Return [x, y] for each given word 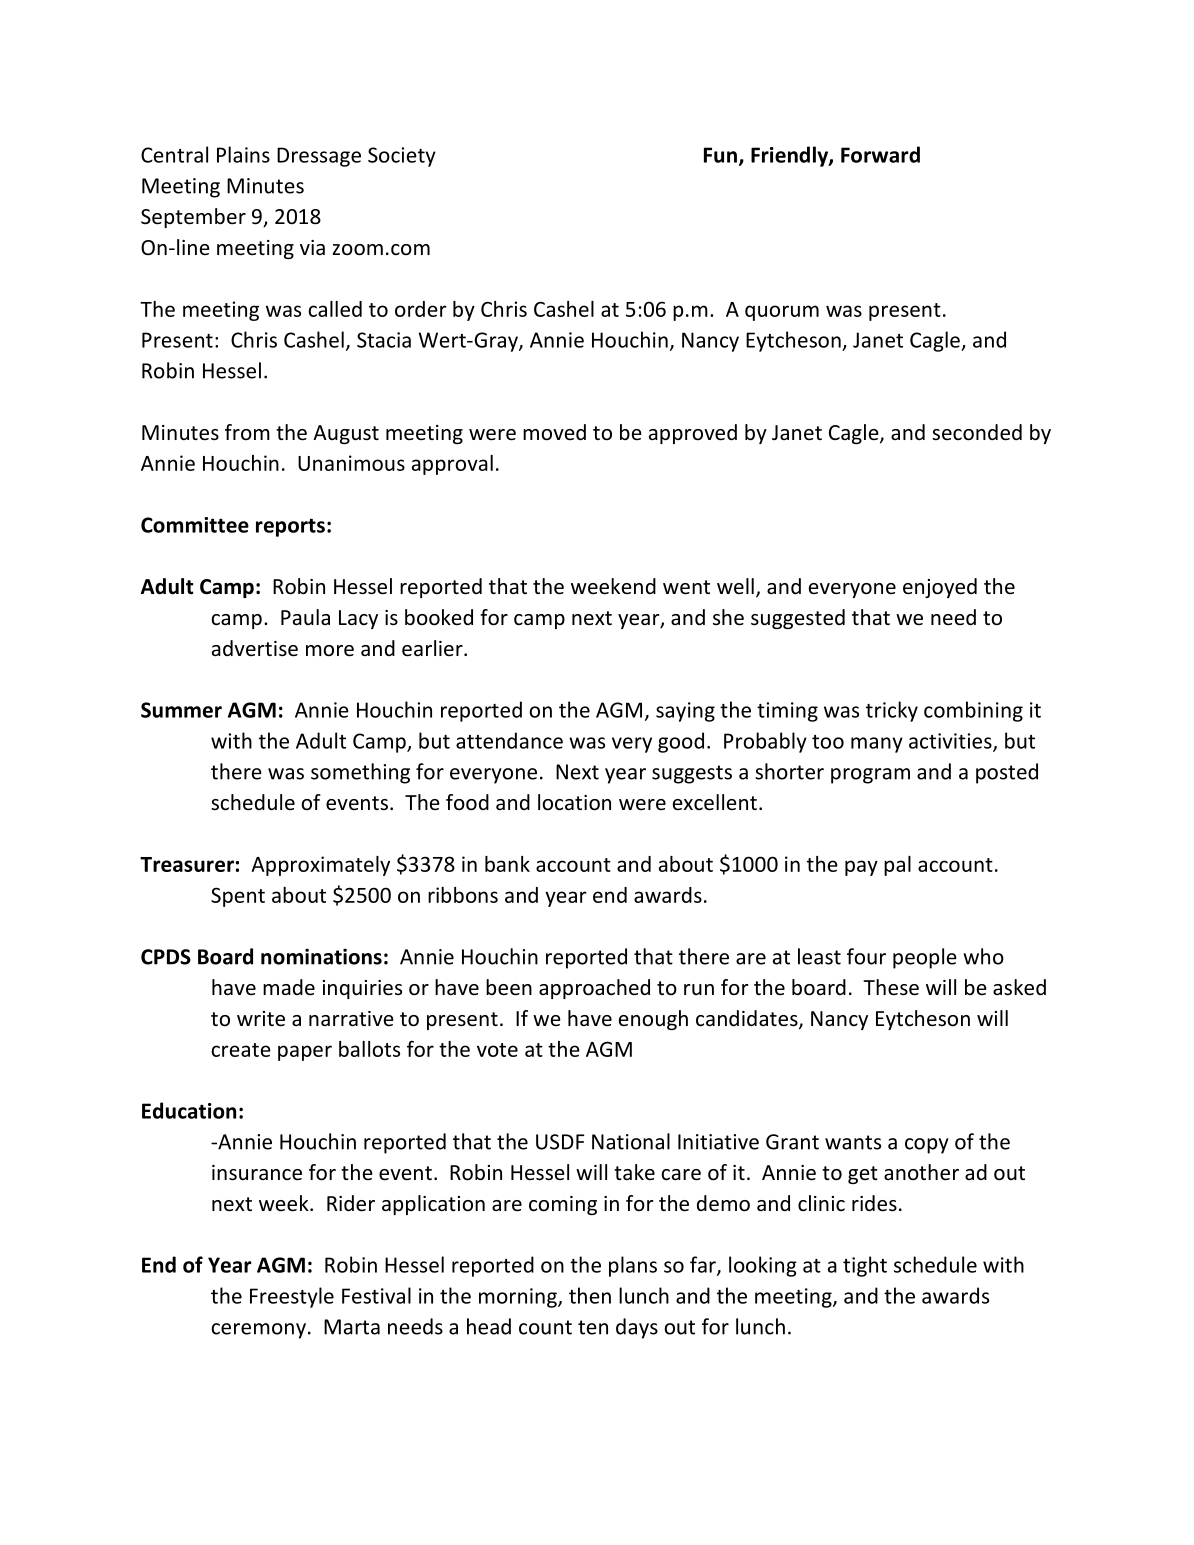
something [360, 773]
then [590, 1295]
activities [951, 742]
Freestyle [292, 1297]
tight [865, 1266]
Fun [720, 155]
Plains [243, 154]
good [681, 742]
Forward [880, 154]
